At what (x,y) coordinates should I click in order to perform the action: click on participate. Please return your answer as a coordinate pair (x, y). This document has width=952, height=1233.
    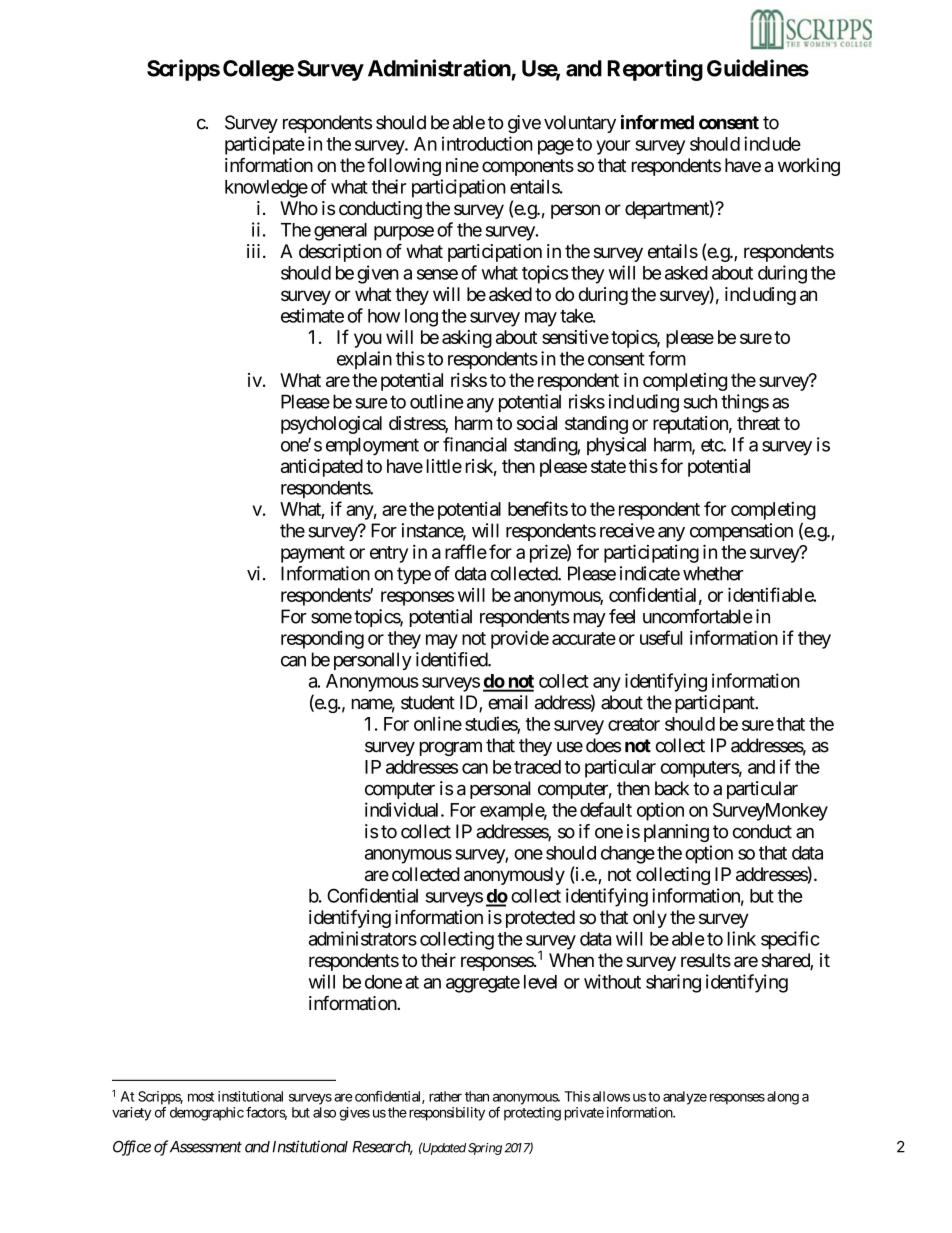
    Looking at the image, I should click on (265, 145).
